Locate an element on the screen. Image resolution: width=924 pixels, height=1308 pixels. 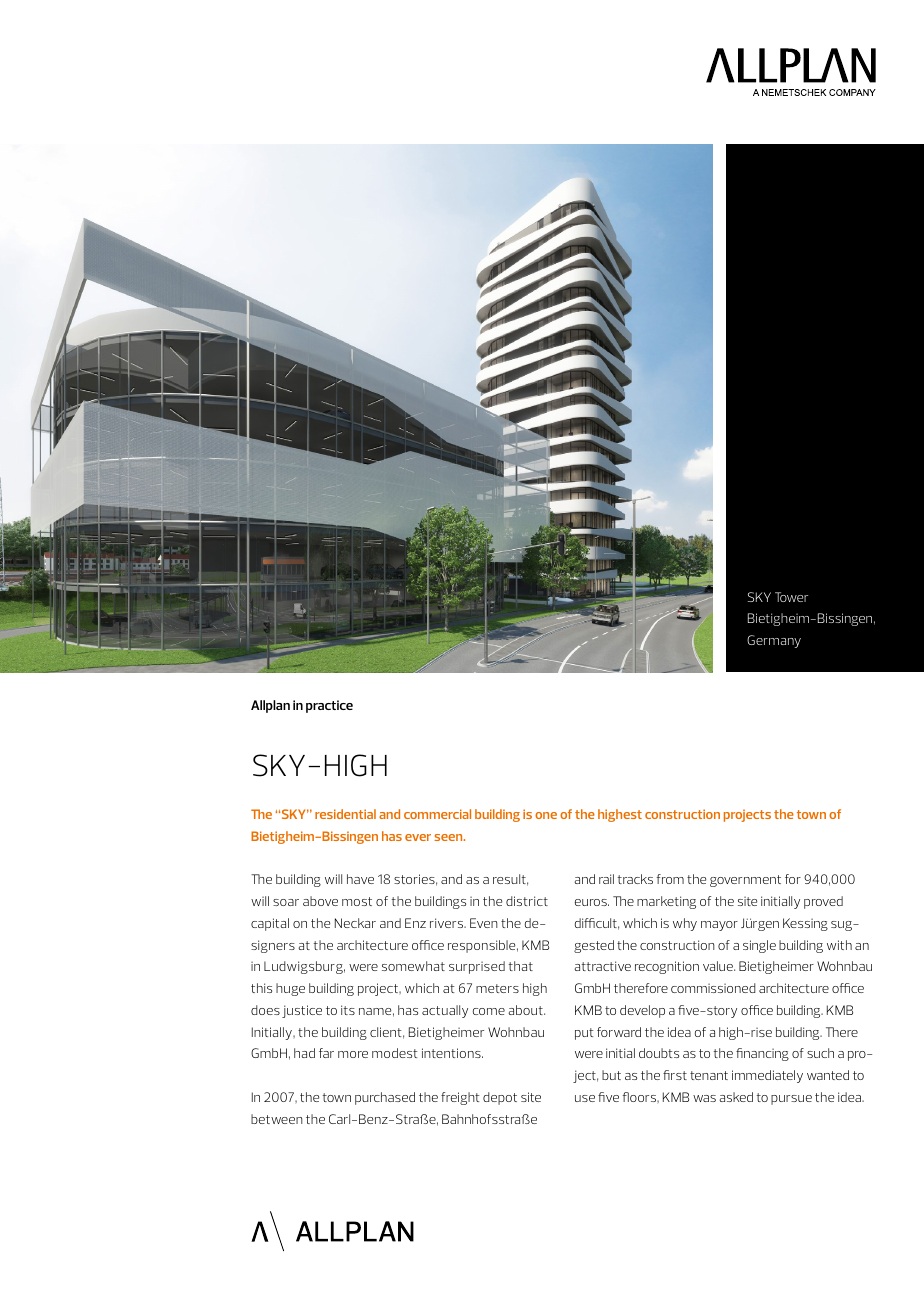
Tower is located at coordinates (791, 597).
